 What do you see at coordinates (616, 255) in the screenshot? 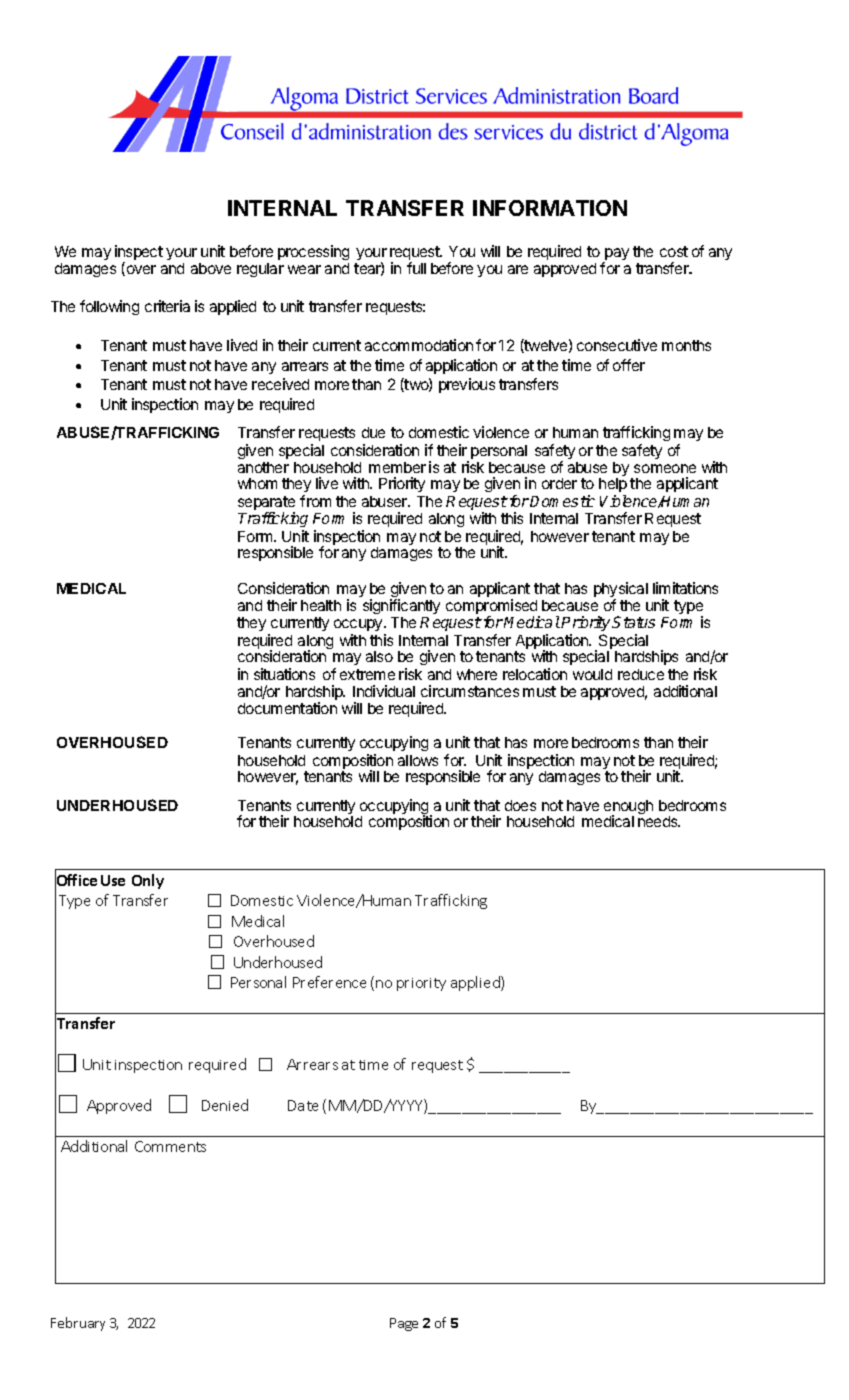
I see `pay` at bounding box center [616, 255].
